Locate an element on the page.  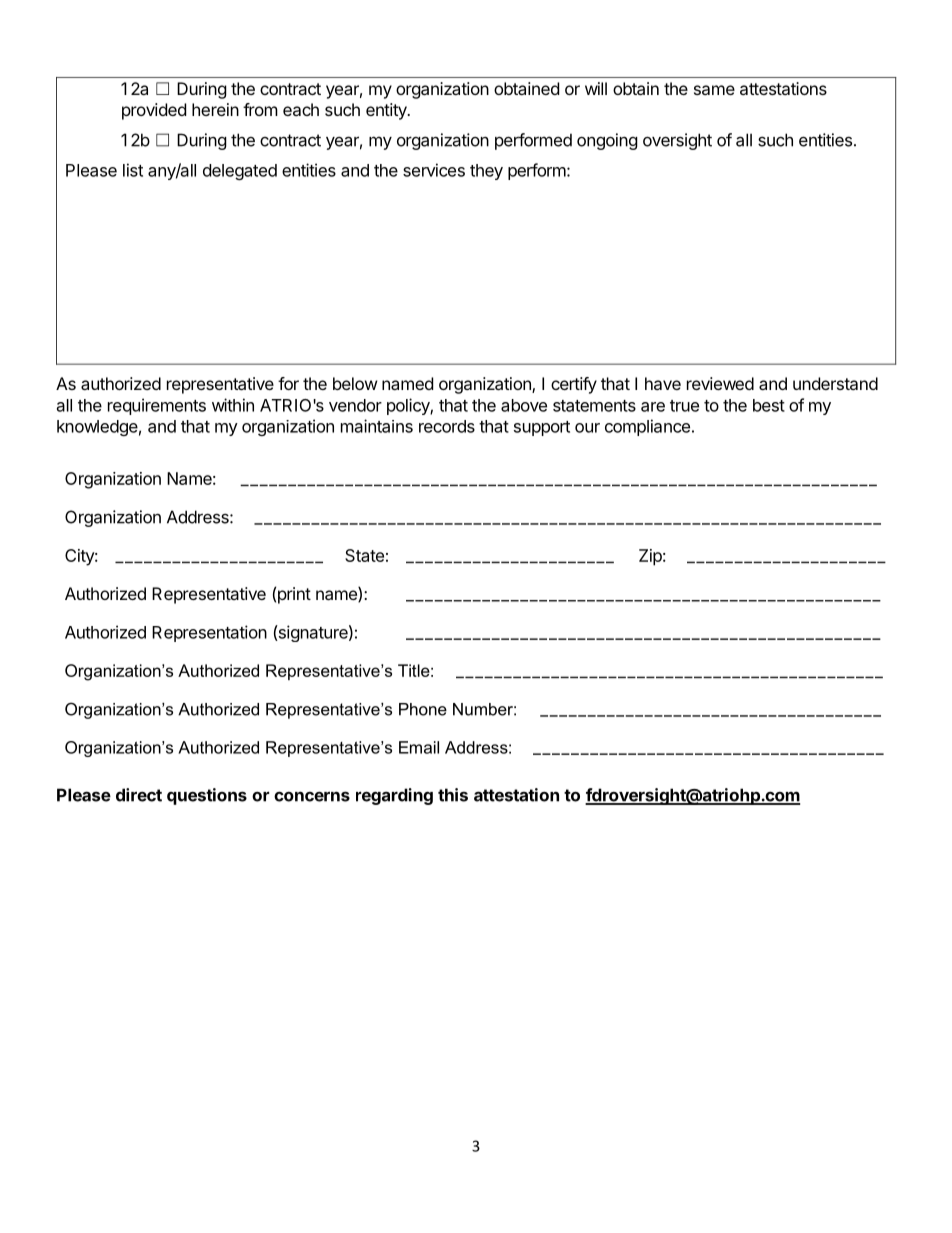
herein is located at coordinates (215, 109).
